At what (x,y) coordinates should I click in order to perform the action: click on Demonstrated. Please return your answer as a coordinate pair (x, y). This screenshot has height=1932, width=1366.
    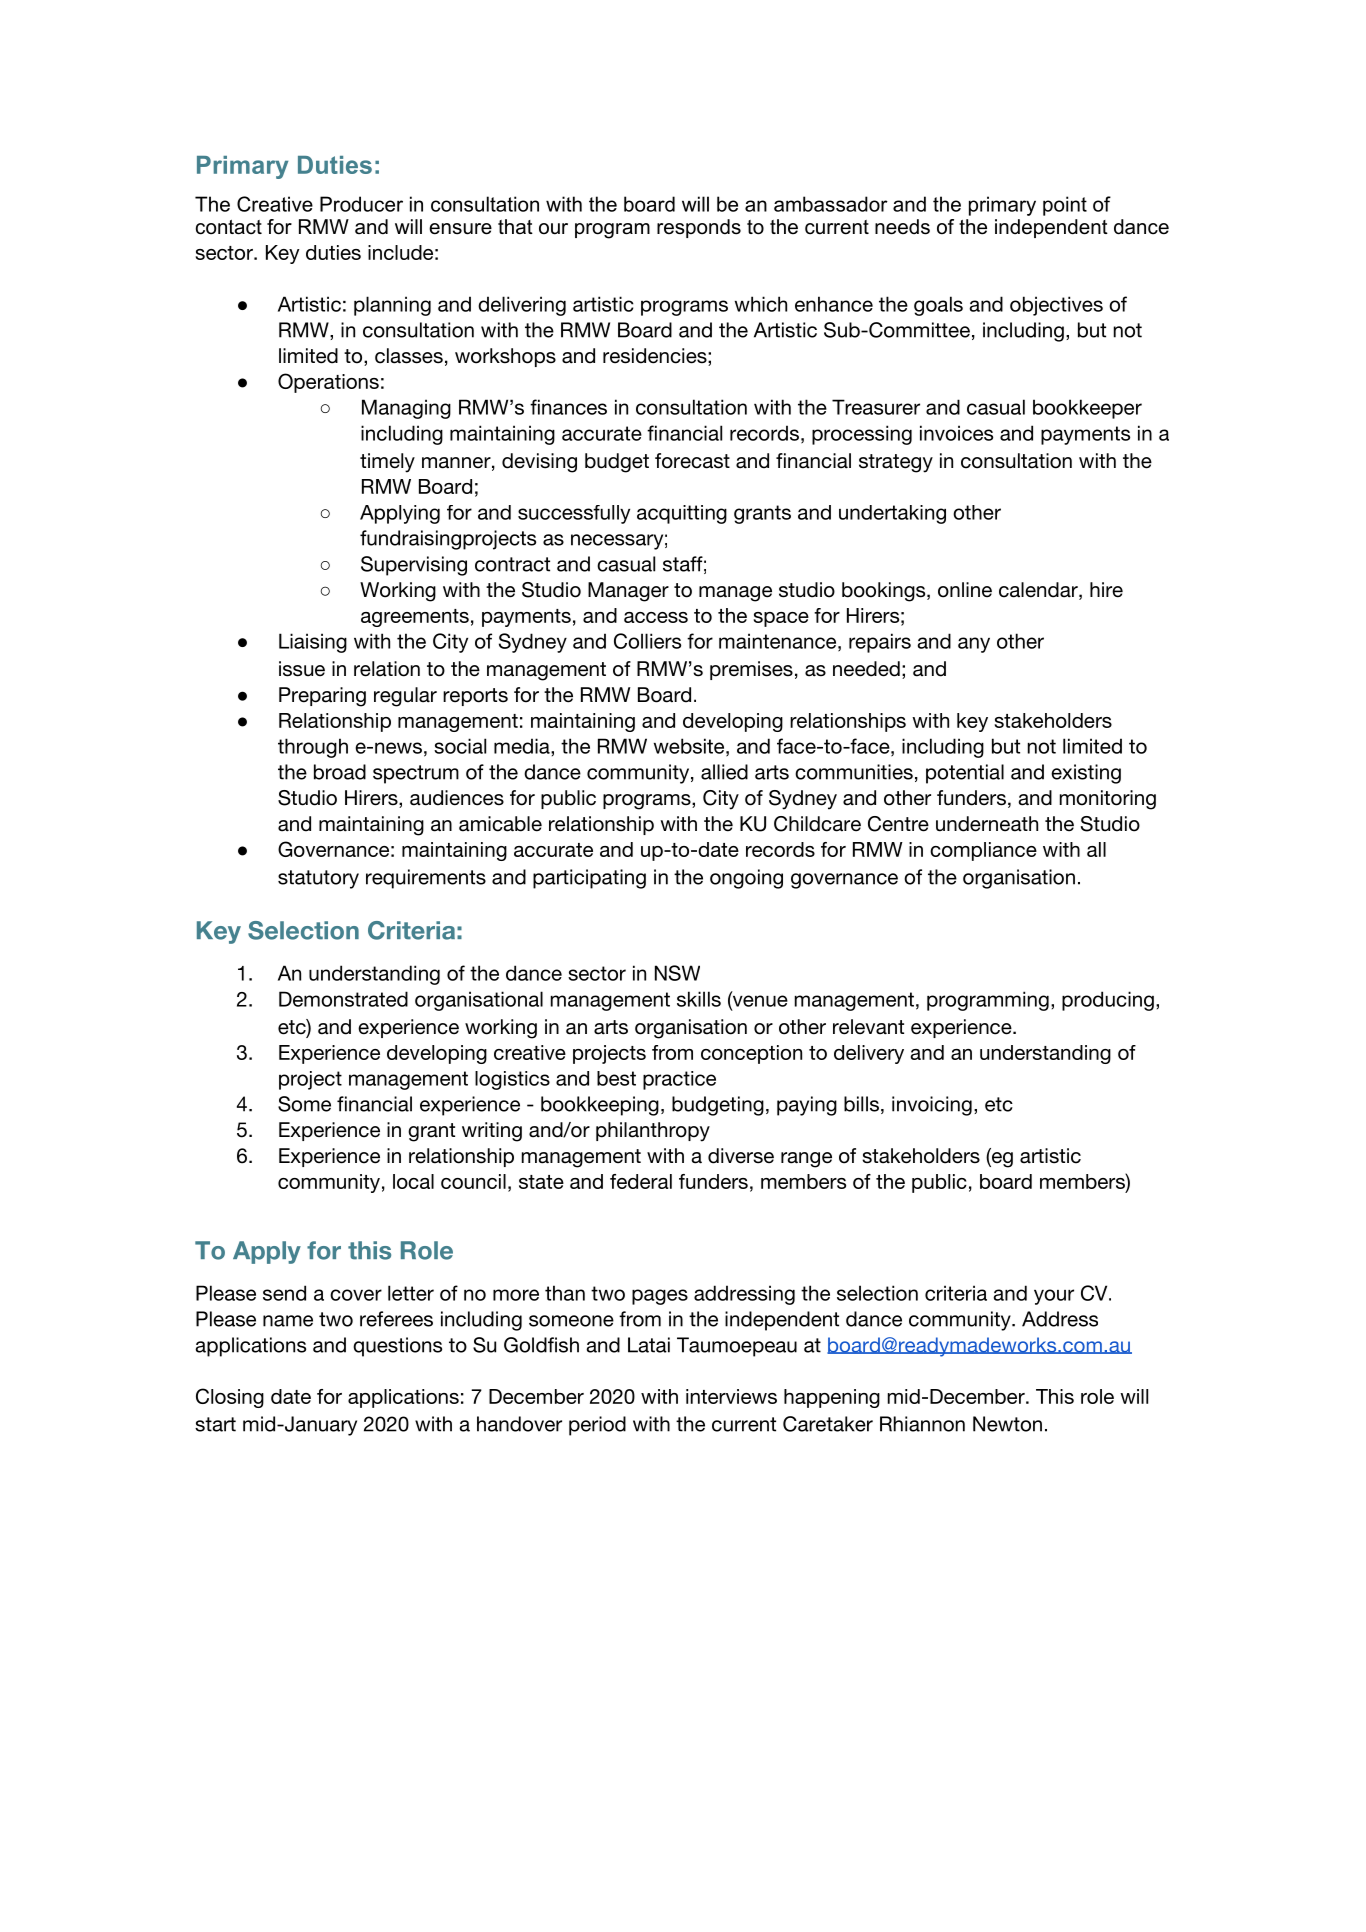
    Looking at the image, I should click on (343, 999).
